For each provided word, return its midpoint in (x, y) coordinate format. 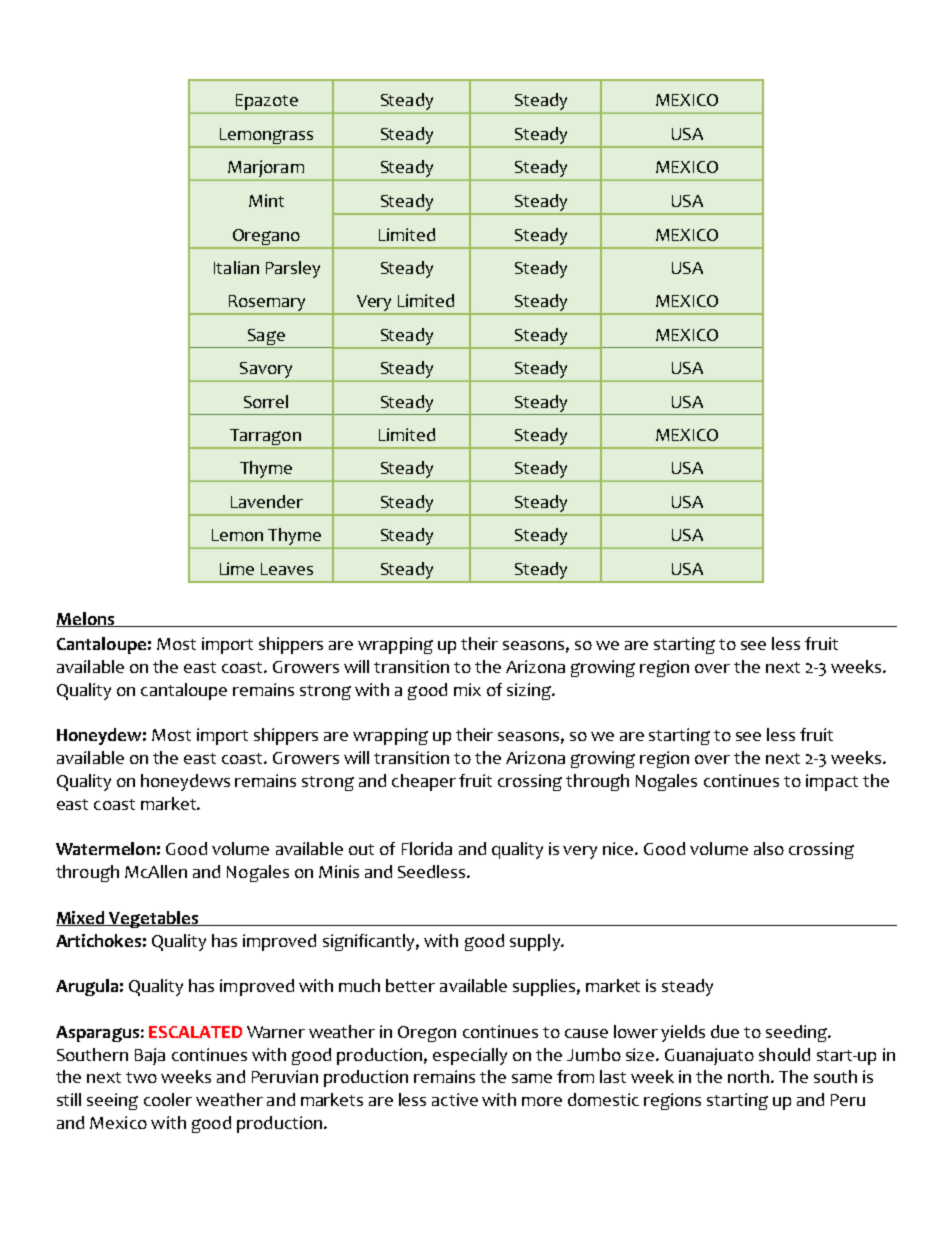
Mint (266, 200)
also (769, 848)
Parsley (293, 269)
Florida (427, 848)
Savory (266, 371)
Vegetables (154, 919)
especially (470, 1056)
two (141, 1077)
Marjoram (266, 170)
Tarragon (265, 438)
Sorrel (266, 401)
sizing (530, 691)
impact (832, 782)
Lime (237, 568)
